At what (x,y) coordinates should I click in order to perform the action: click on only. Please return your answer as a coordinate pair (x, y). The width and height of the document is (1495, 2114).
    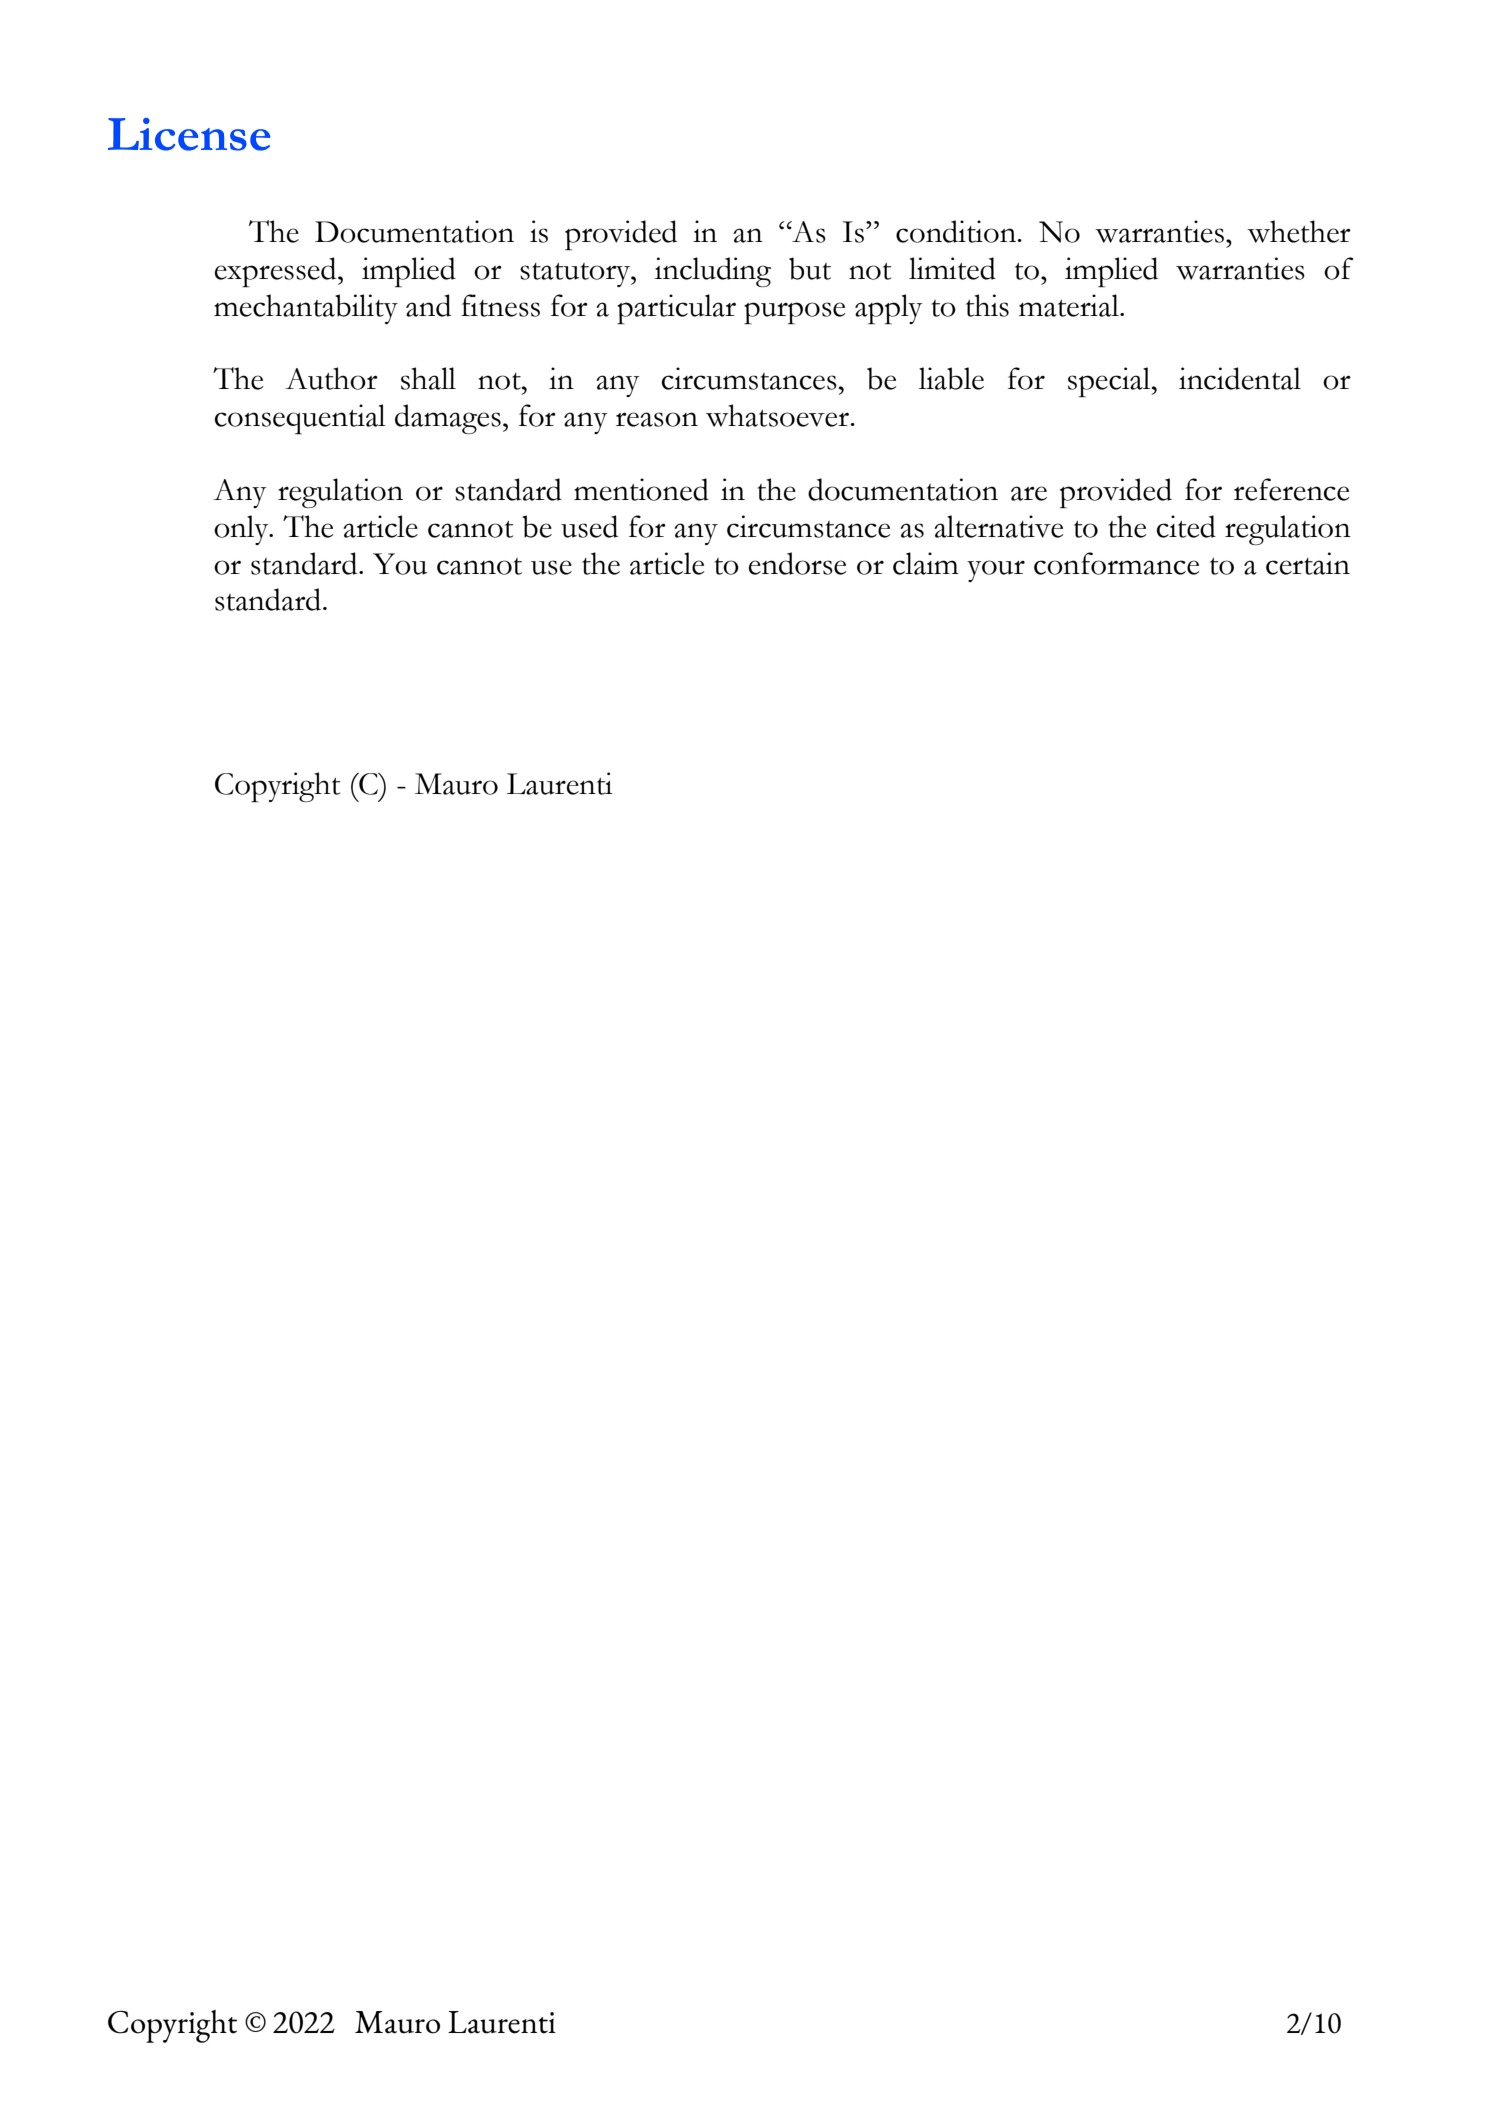
    Looking at the image, I should click on (242, 530).
